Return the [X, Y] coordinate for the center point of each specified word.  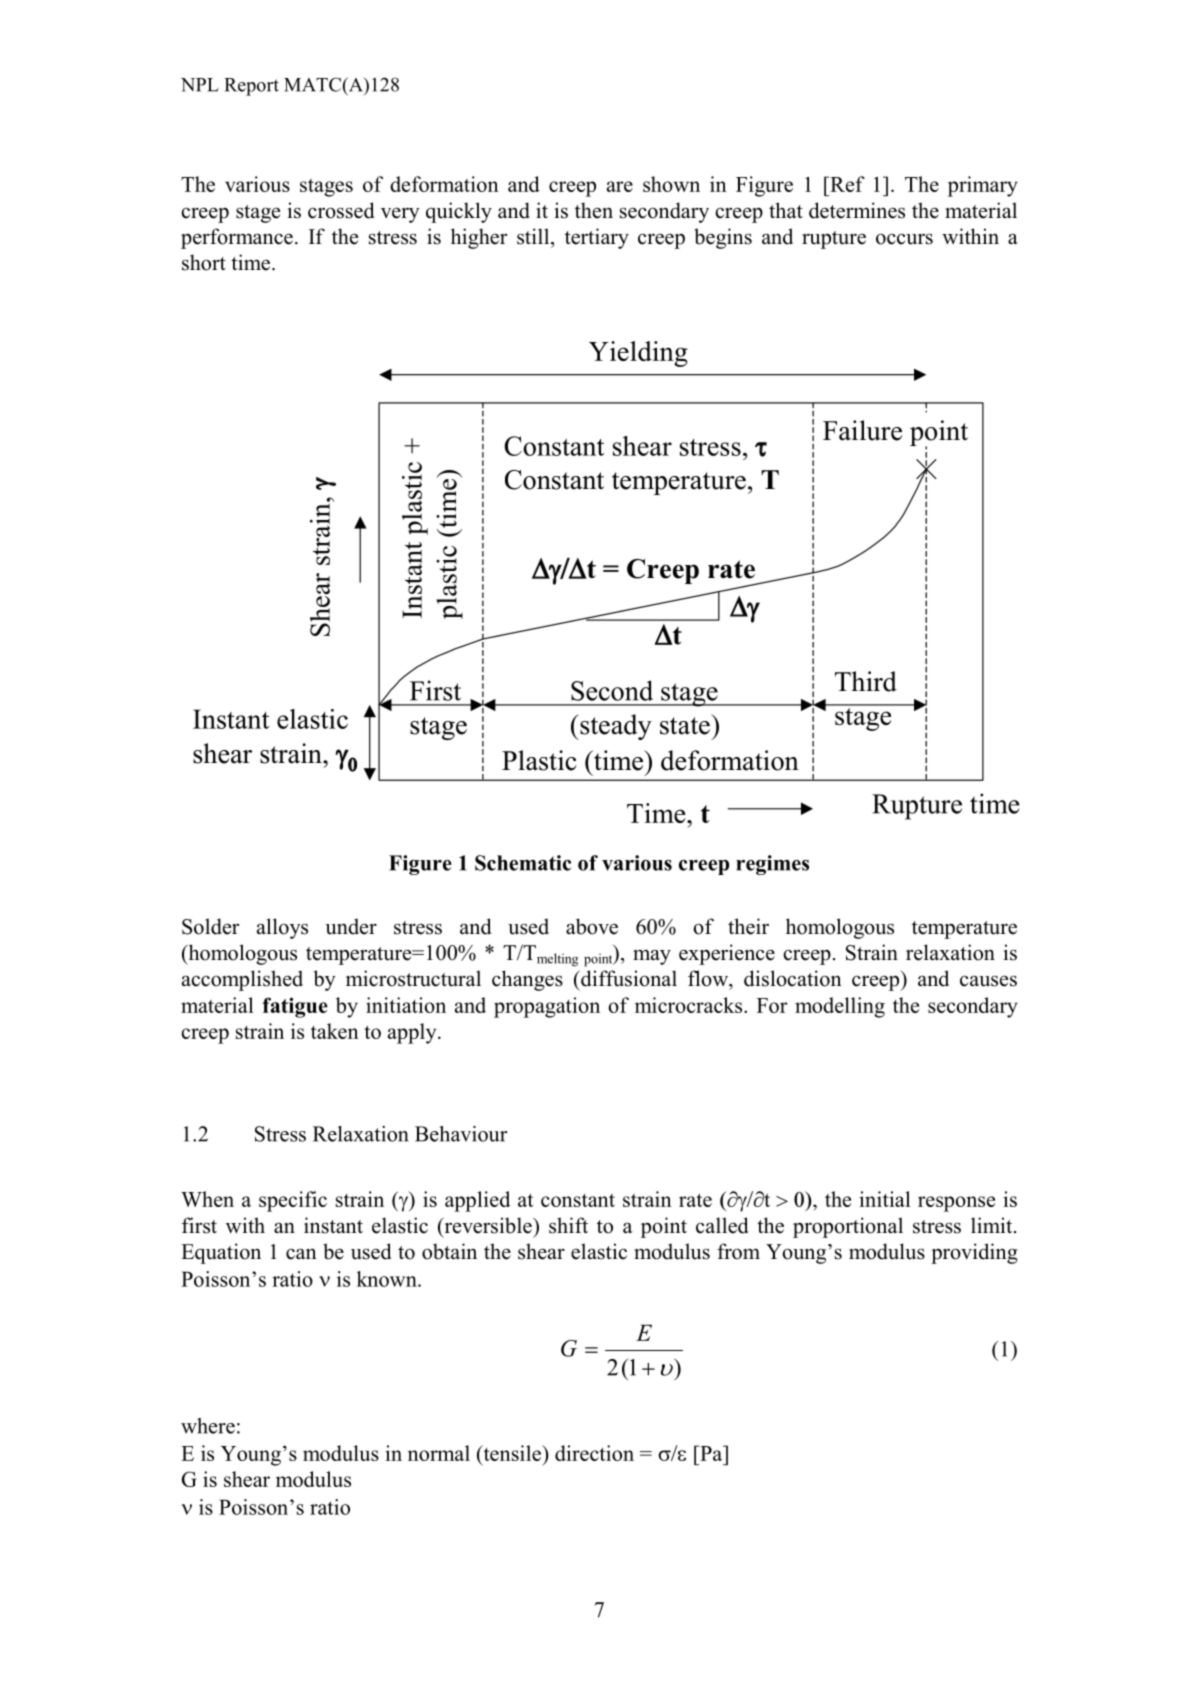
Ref [846, 184]
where [208, 1426]
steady [615, 727]
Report [251, 87]
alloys [282, 928]
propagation [547, 1007]
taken [335, 1031]
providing [974, 1253]
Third [866, 681]
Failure [862, 430]
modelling [840, 1007]
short [204, 262]
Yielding [638, 354]
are [620, 186]
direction [594, 1453]
